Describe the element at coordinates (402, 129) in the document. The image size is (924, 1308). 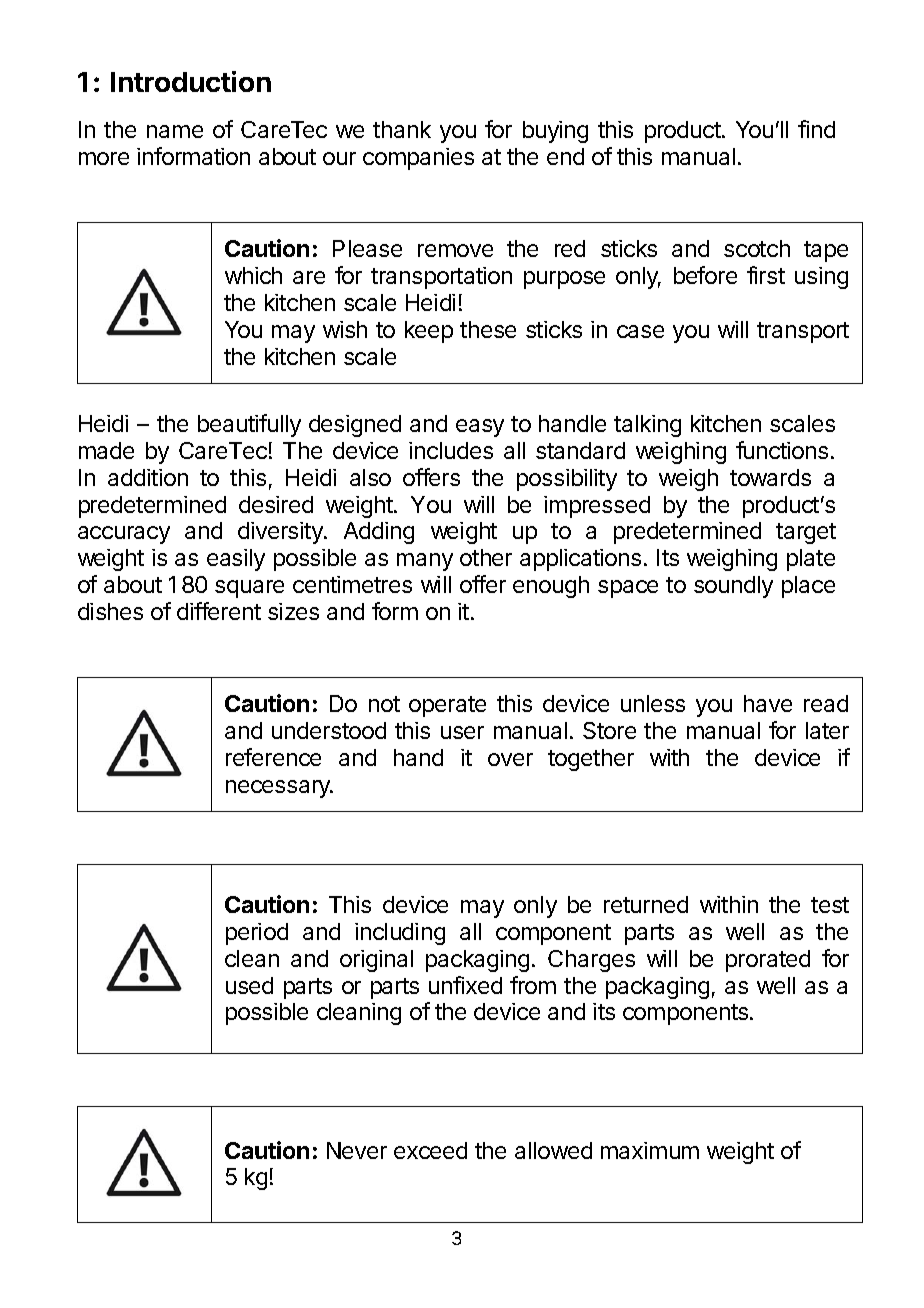
I see `thank` at that location.
